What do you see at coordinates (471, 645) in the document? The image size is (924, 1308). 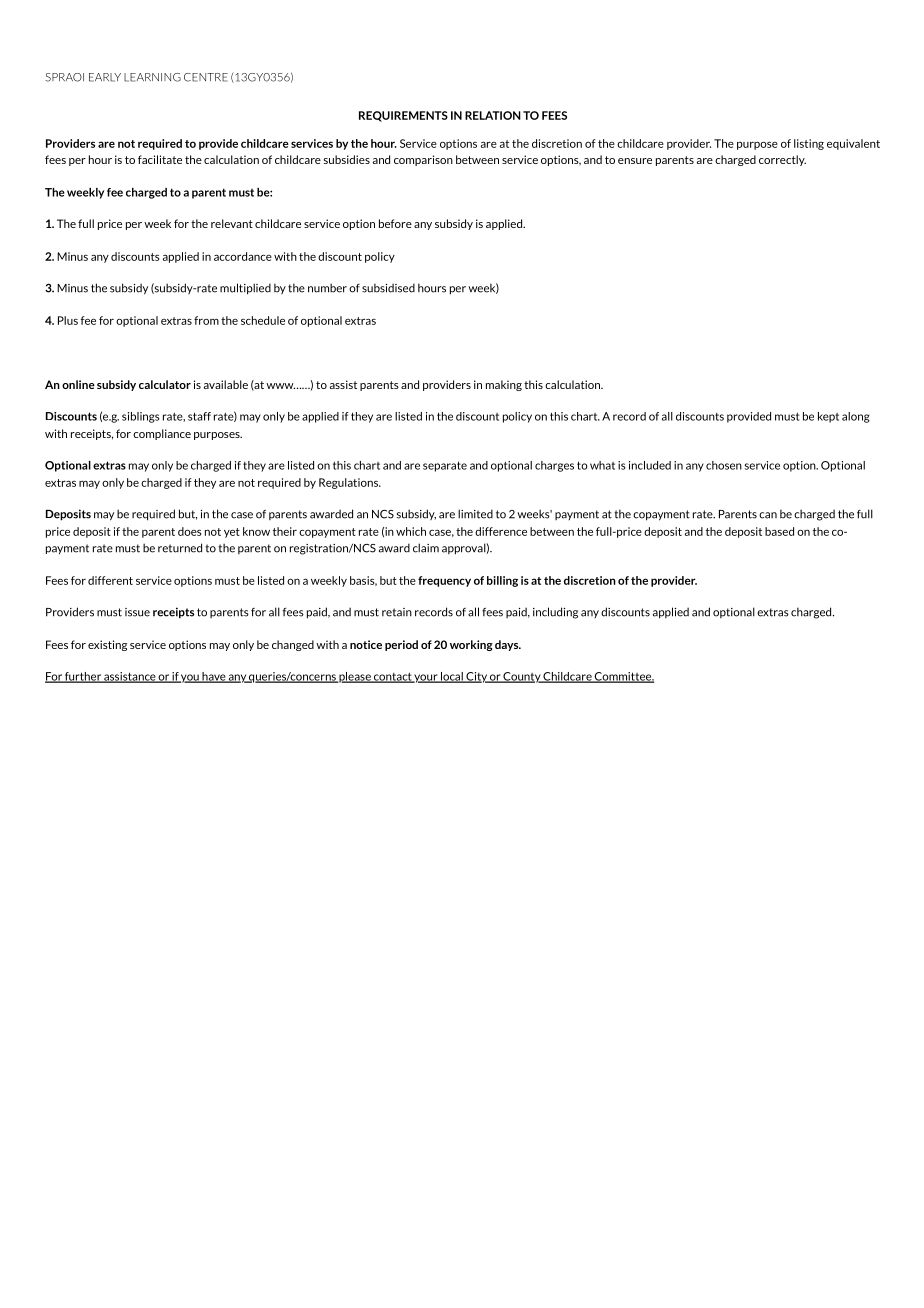 I see `working` at bounding box center [471, 645].
